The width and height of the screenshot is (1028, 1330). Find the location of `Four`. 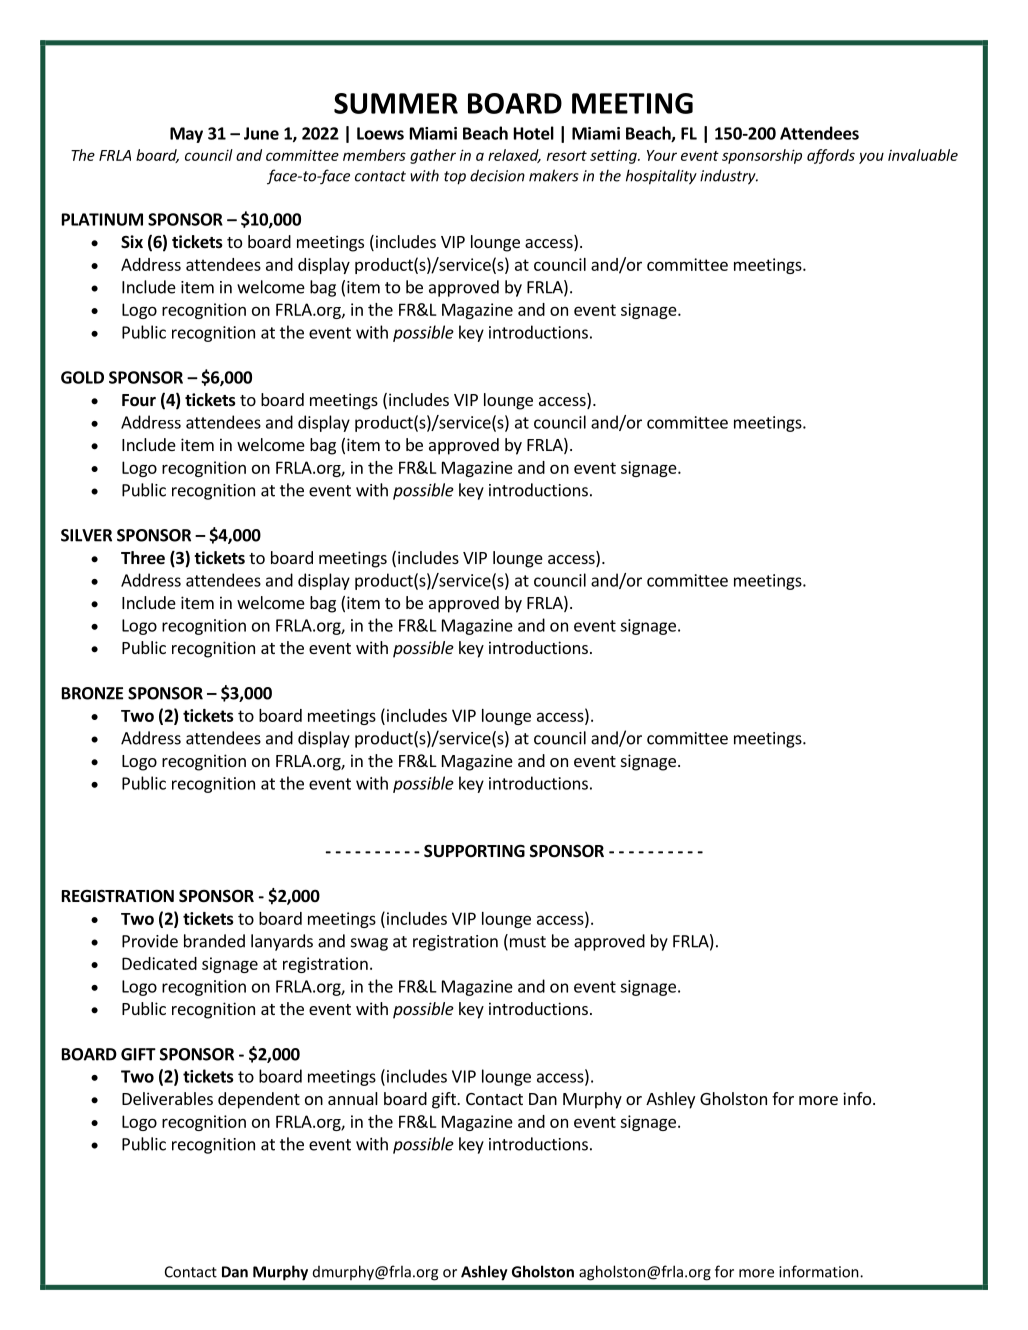

Four is located at coordinates (139, 400).
